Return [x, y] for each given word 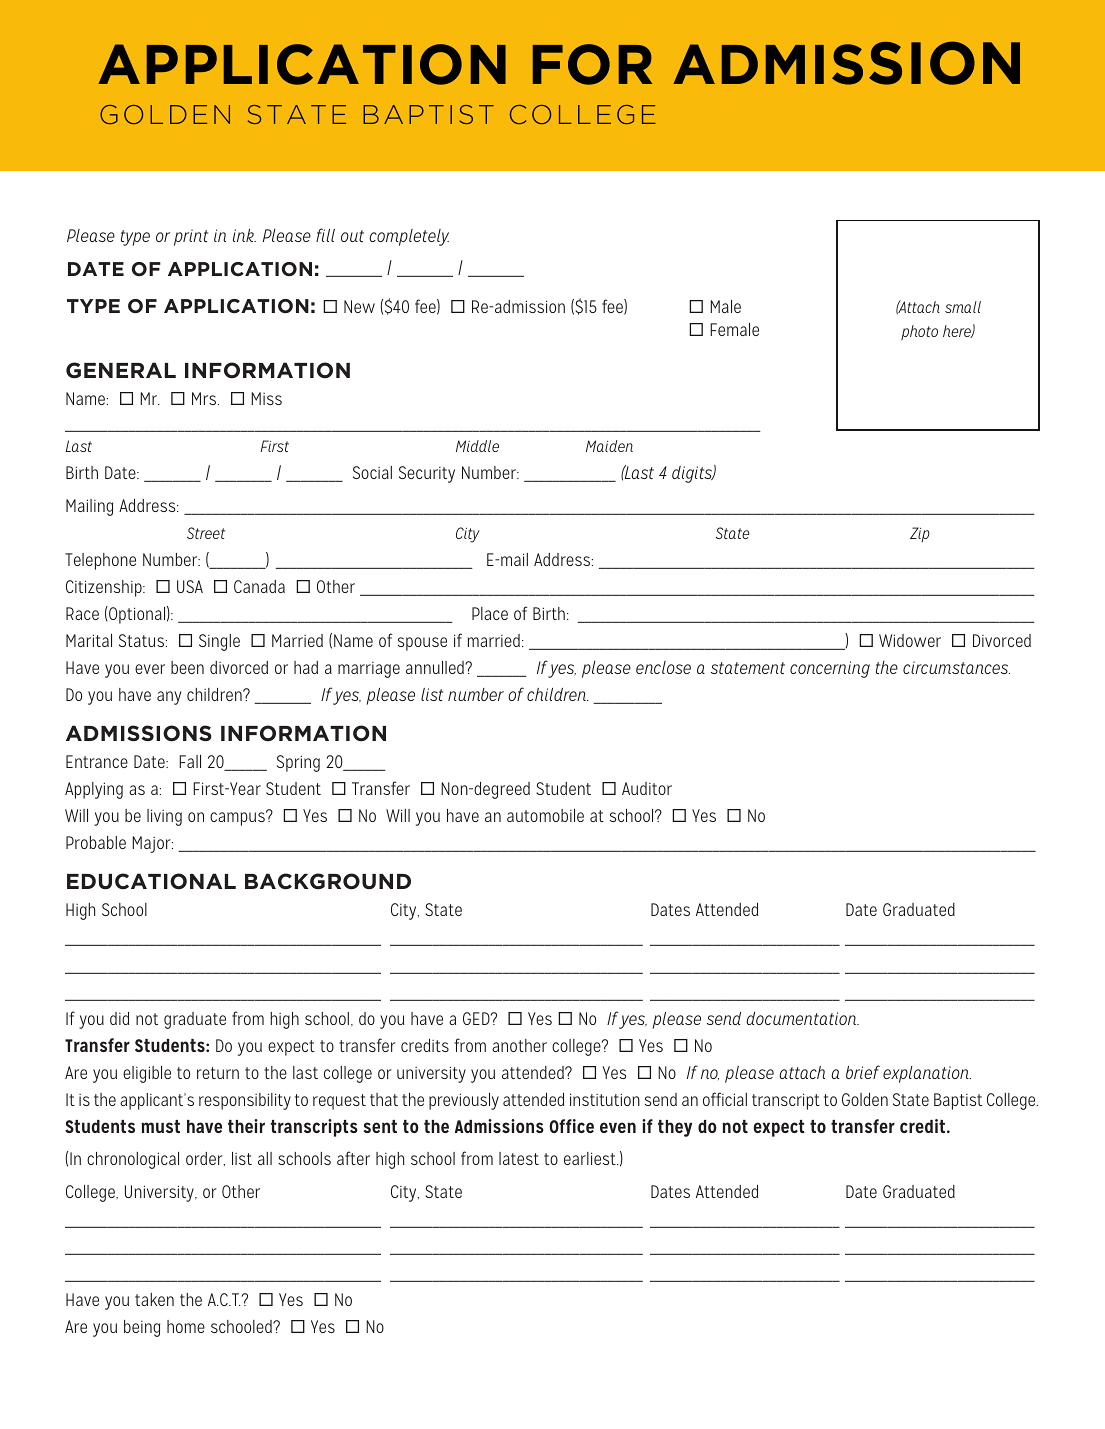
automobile [545, 815]
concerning [830, 669]
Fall [190, 761]
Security [427, 474]
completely [409, 237]
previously [464, 1101]
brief [863, 1072]
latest [519, 1158]
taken [154, 1299]
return [218, 1073]
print [191, 237]
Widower [910, 640]
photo [919, 332]
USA [190, 586]
